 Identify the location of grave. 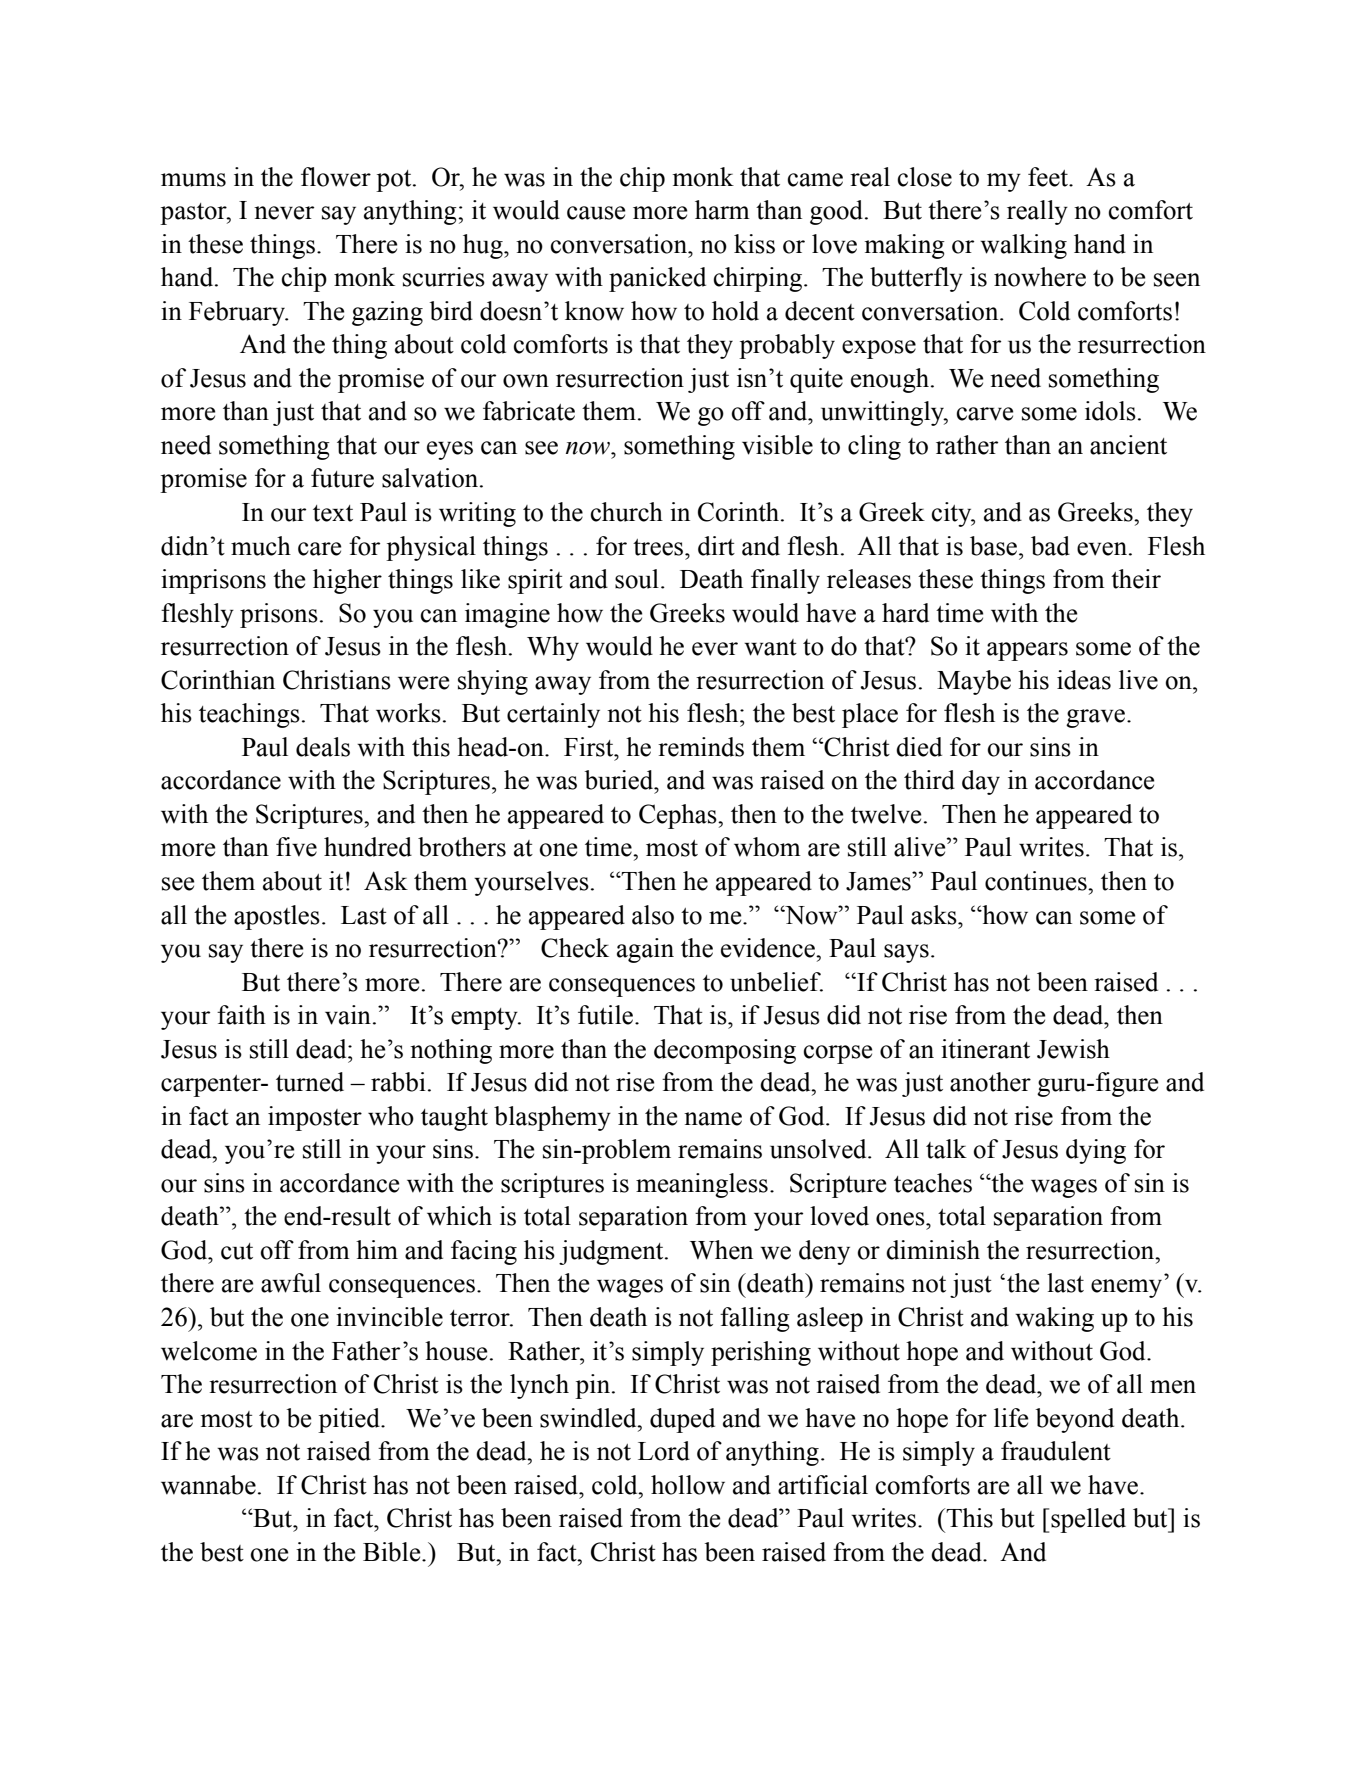
(1097, 718).
